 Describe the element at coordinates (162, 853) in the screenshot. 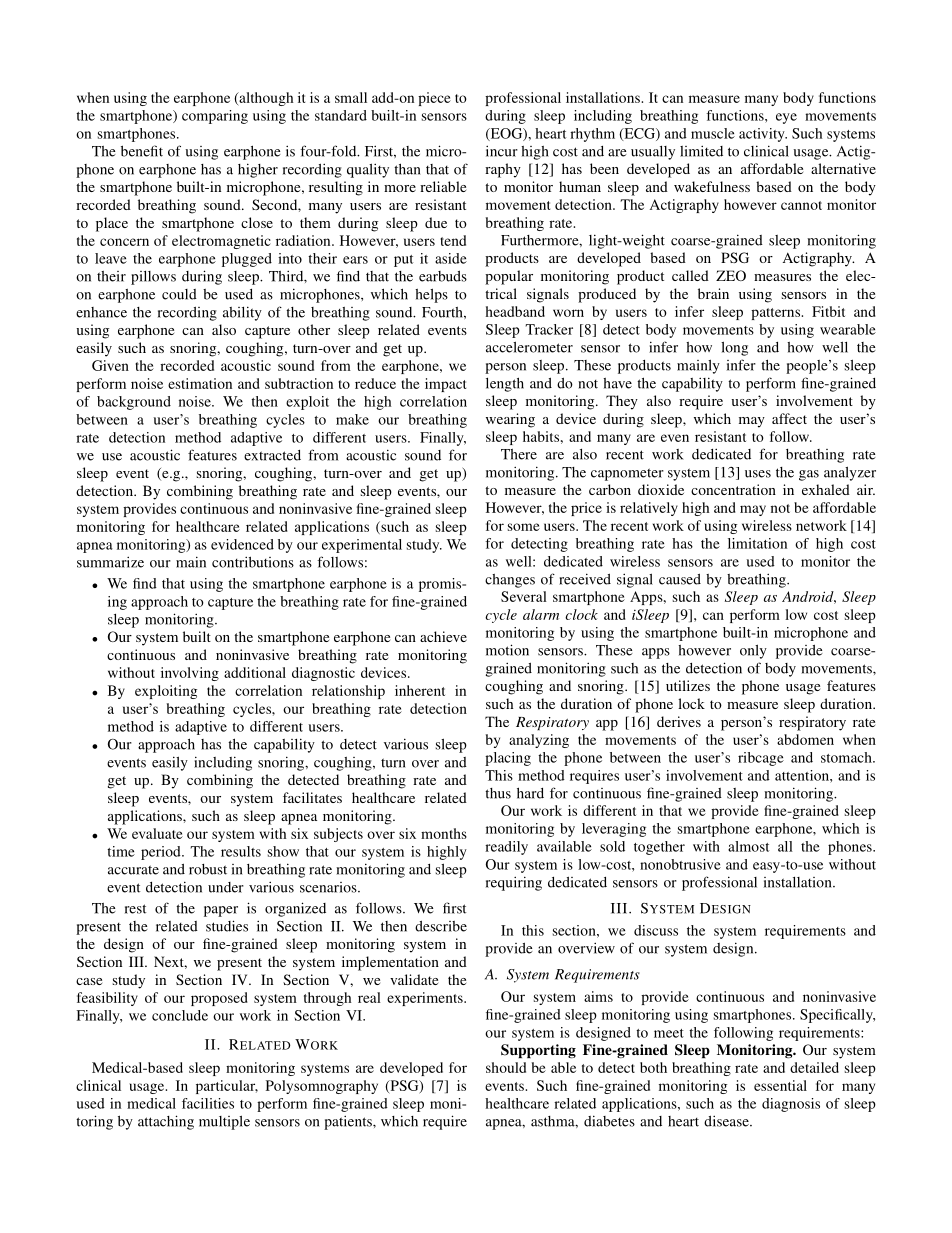

I see `period` at that location.
